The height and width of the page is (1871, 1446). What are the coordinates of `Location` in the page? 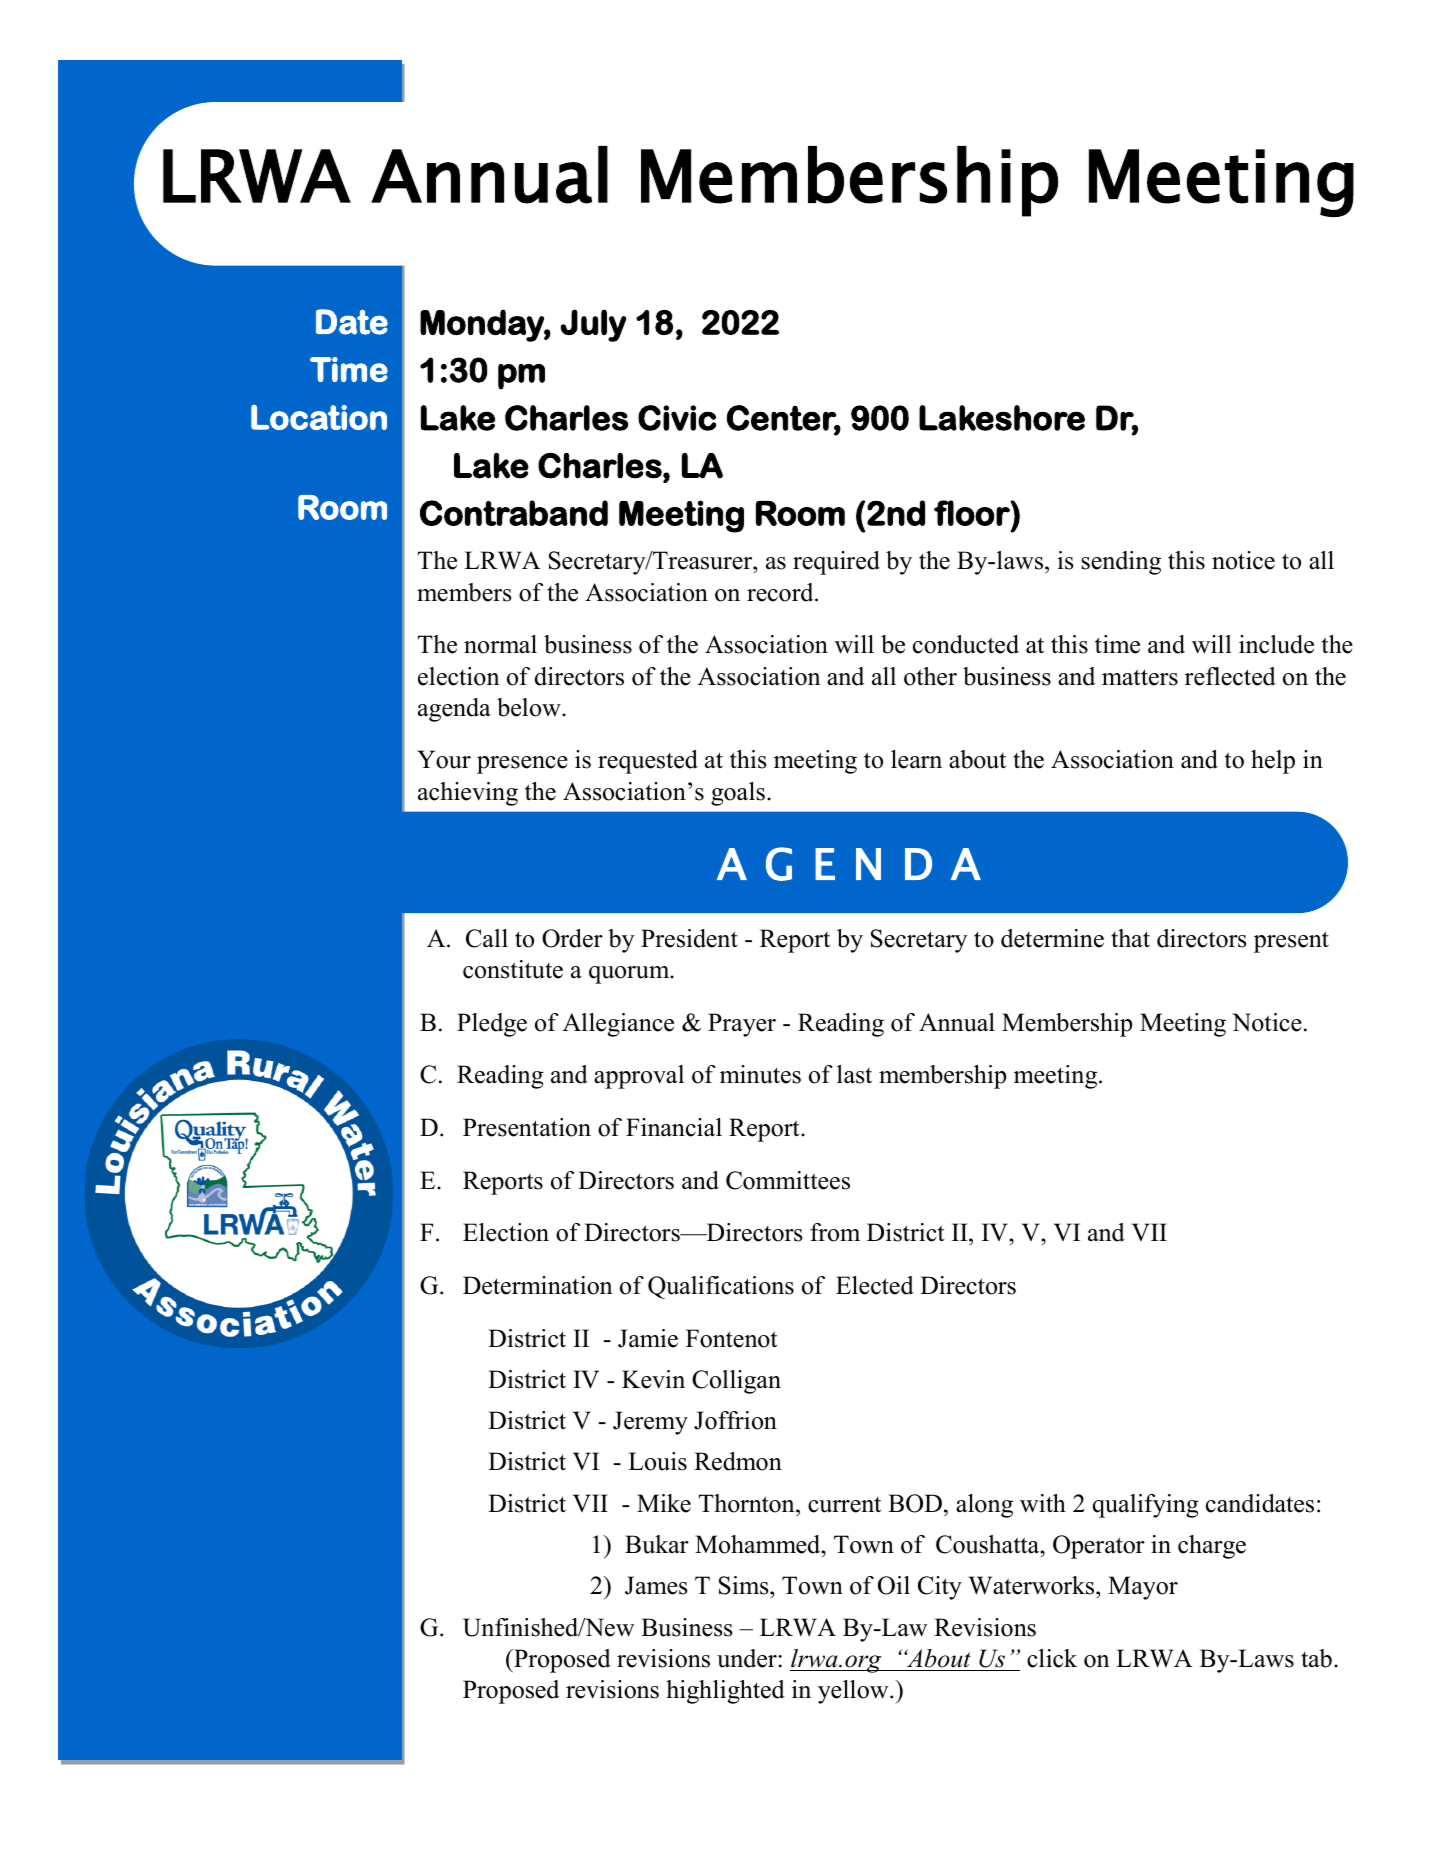 It's located at (319, 417).
